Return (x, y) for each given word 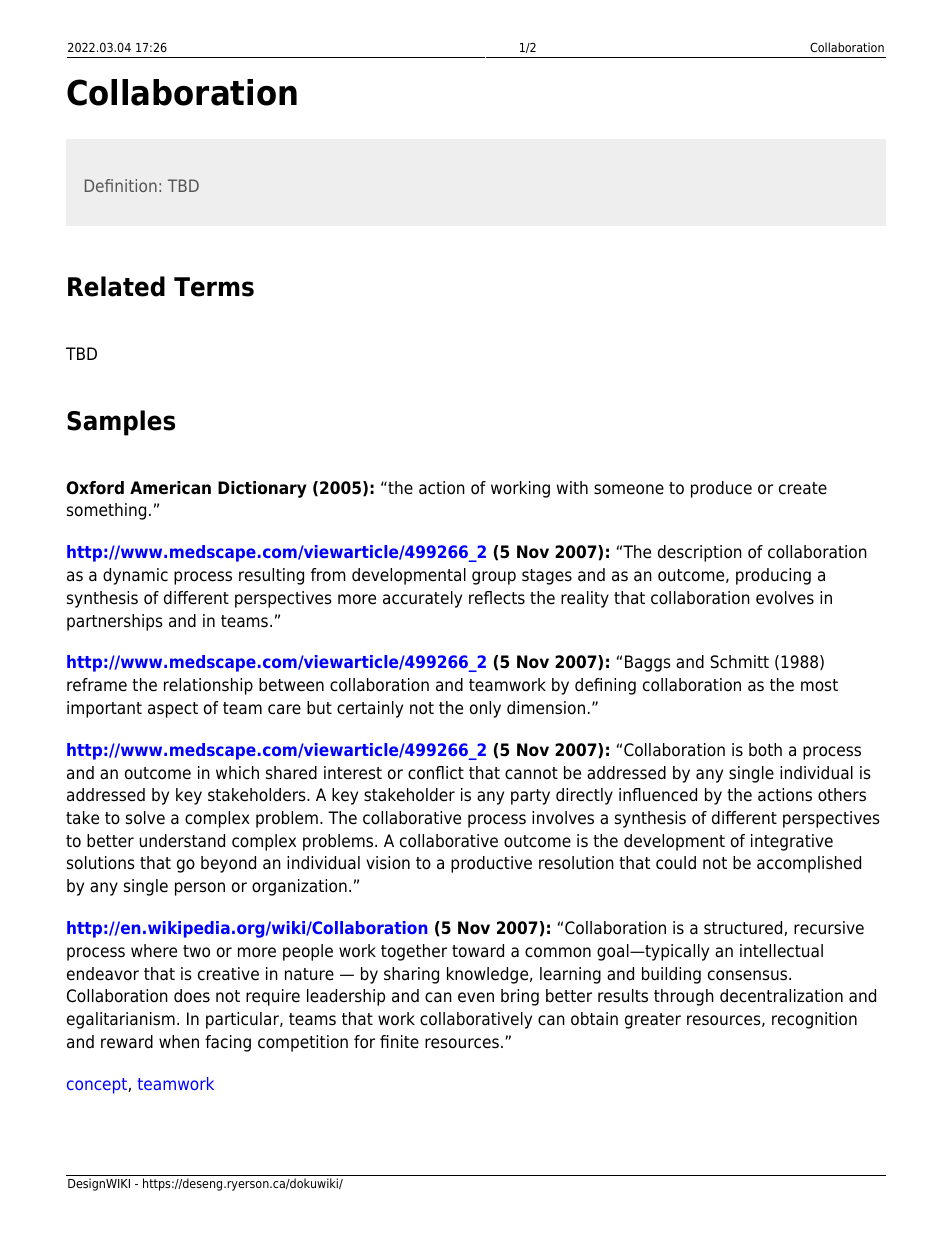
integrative (792, 842)
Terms (214, 287)
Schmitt (739, 662)
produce (721, 489)
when (179, 1042)
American (170, 488)
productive (491, 864)
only (485, 709)
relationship (208, 686)
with (572, 487)
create (803, 488)
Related (116, 286)
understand (182, 841)
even (476, 997)
